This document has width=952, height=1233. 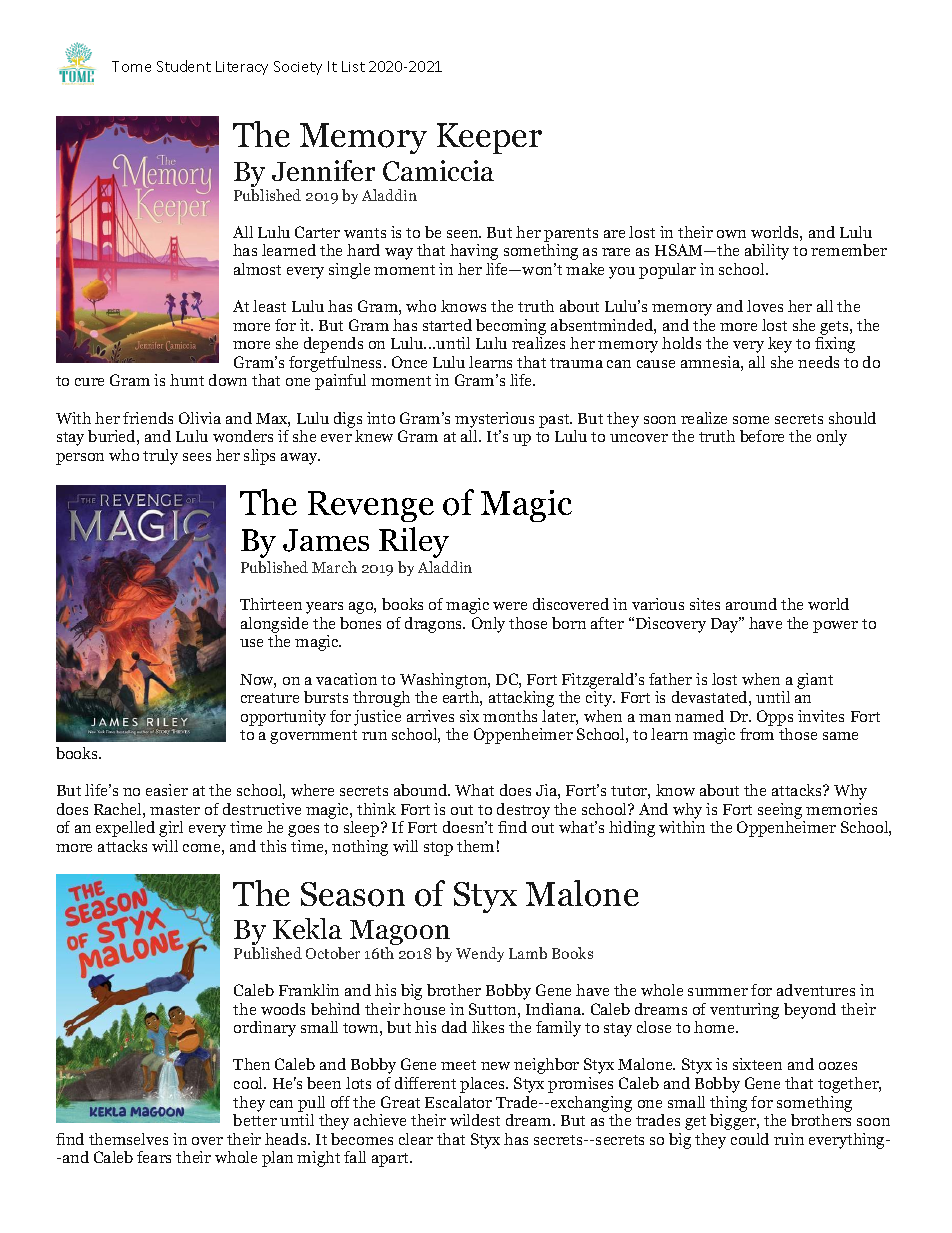 What do you see at coordinates (447, 325) in the document?
I see `started` at bounding box center [447, 325].
